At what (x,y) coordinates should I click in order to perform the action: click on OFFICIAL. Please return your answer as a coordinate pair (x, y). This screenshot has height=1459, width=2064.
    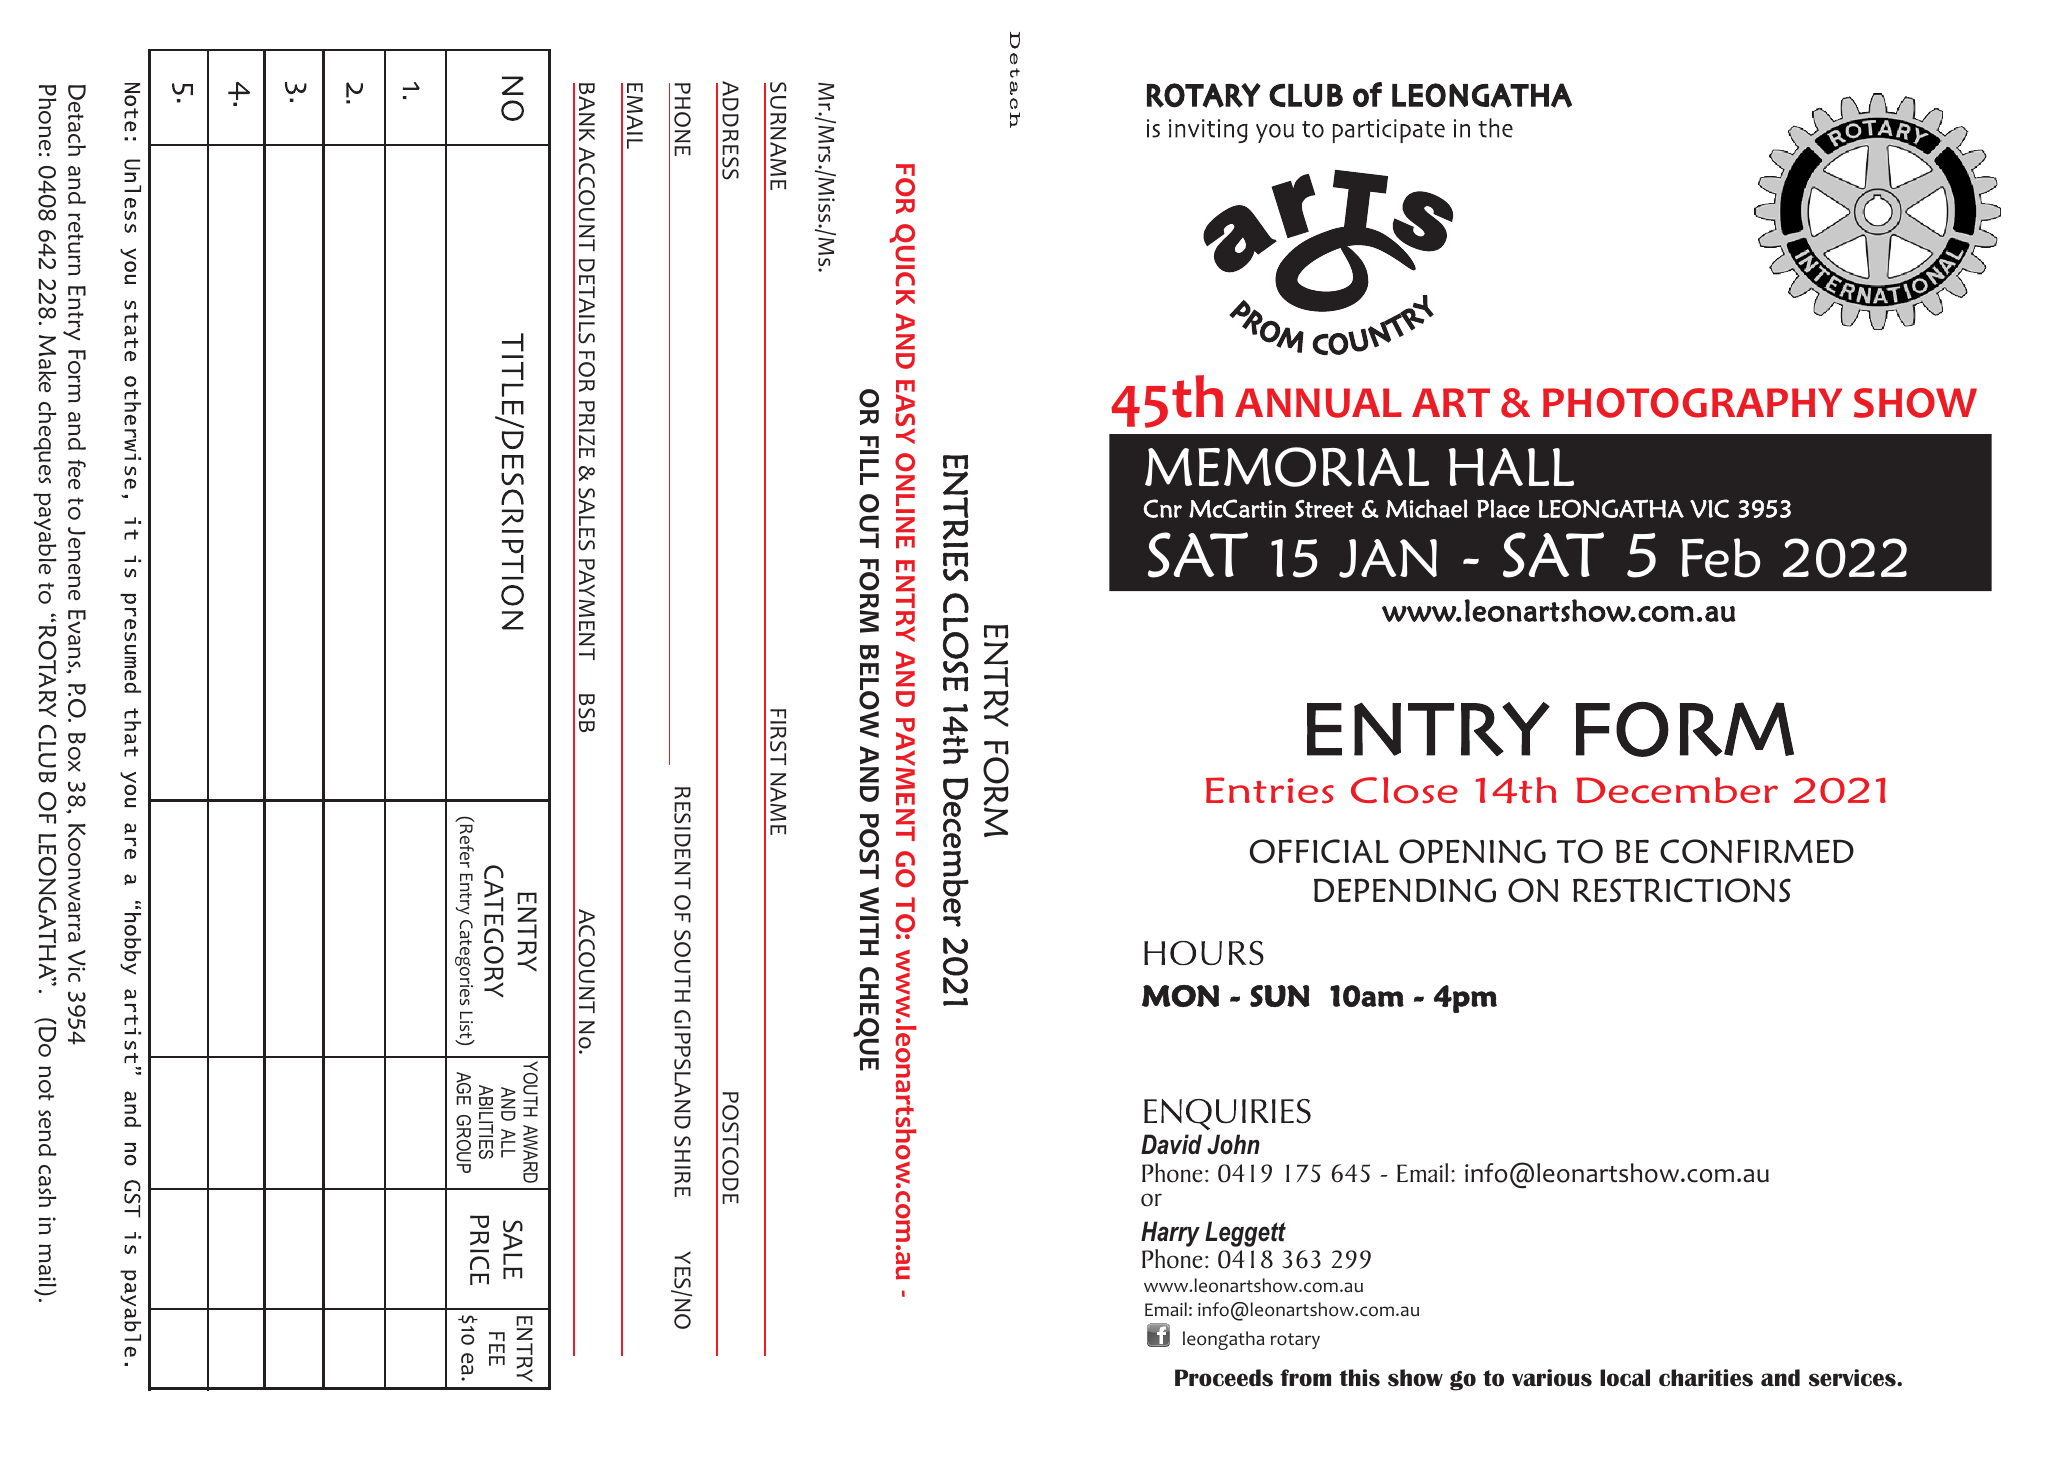
    Looking at the image, I should click on (1319, 851).
